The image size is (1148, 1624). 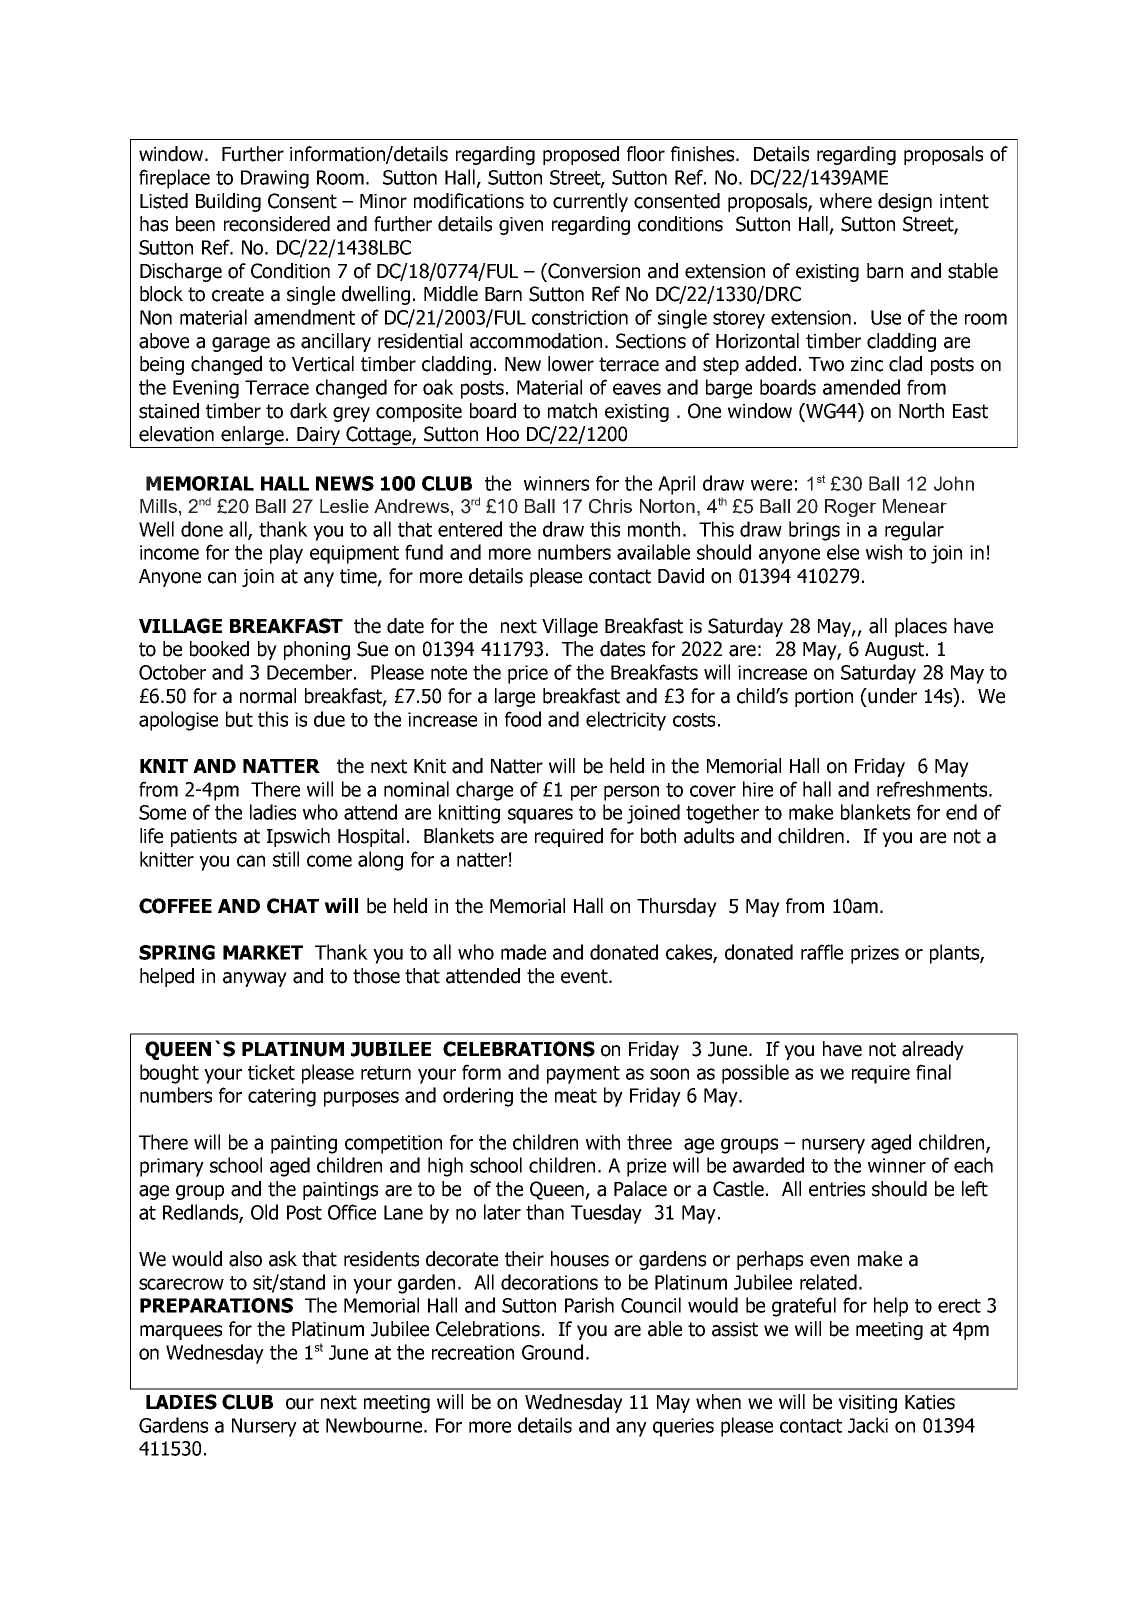 What do you see at coordinates (905, 202) in the screenshot?
I see `design` at bounding box center [905, 202].
